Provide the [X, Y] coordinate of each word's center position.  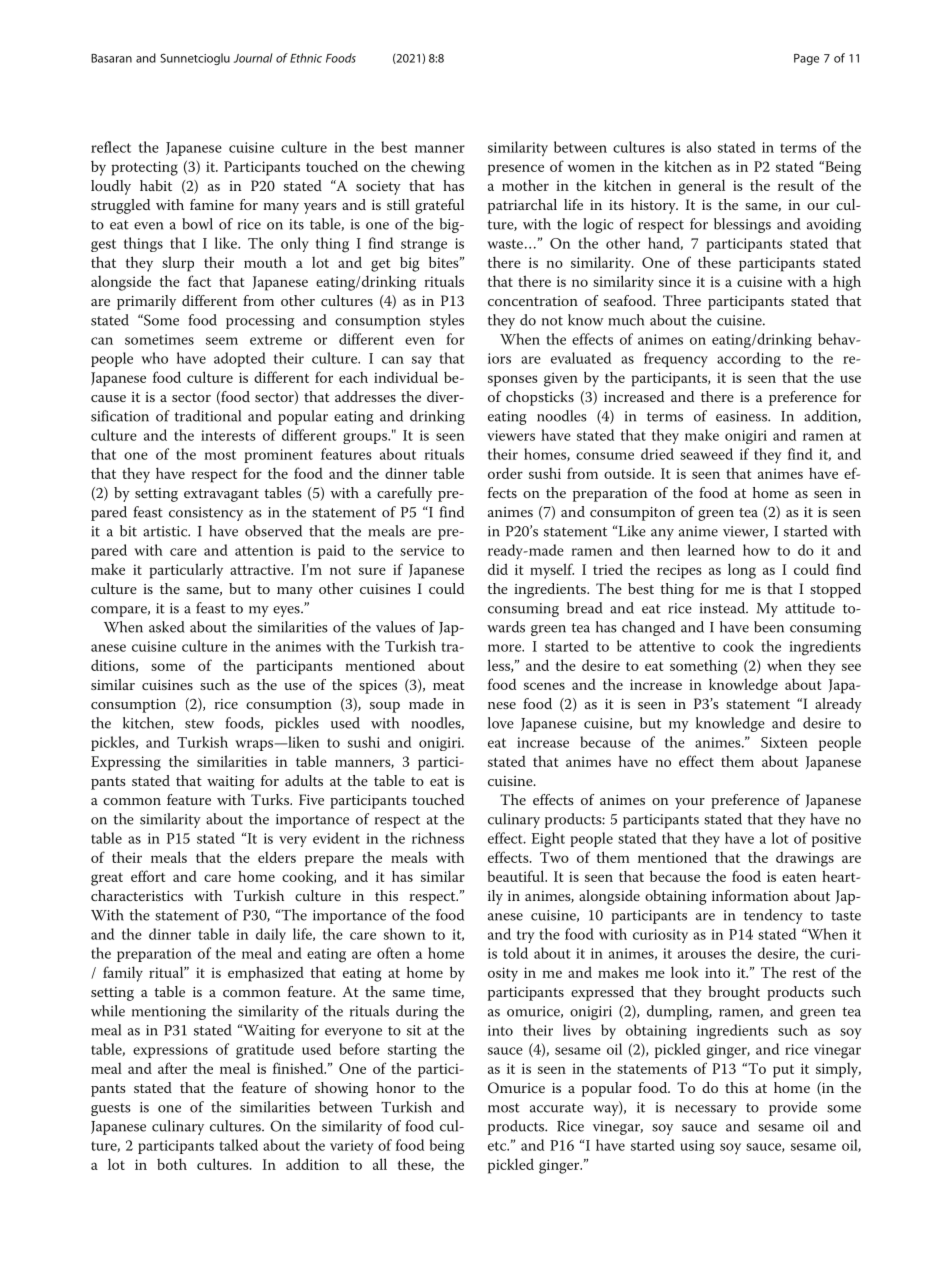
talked [238, 1145]
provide [793, 1108]
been [769, 627]
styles [447, 321]
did [498, 569]
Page [806, 59]
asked [167, 627]
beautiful [517, 876]
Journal [253, 58]
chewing [438, 168]
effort [148, 876]
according [749, 360]
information [750, 895]
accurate [557, 1108]
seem [222, 341]
